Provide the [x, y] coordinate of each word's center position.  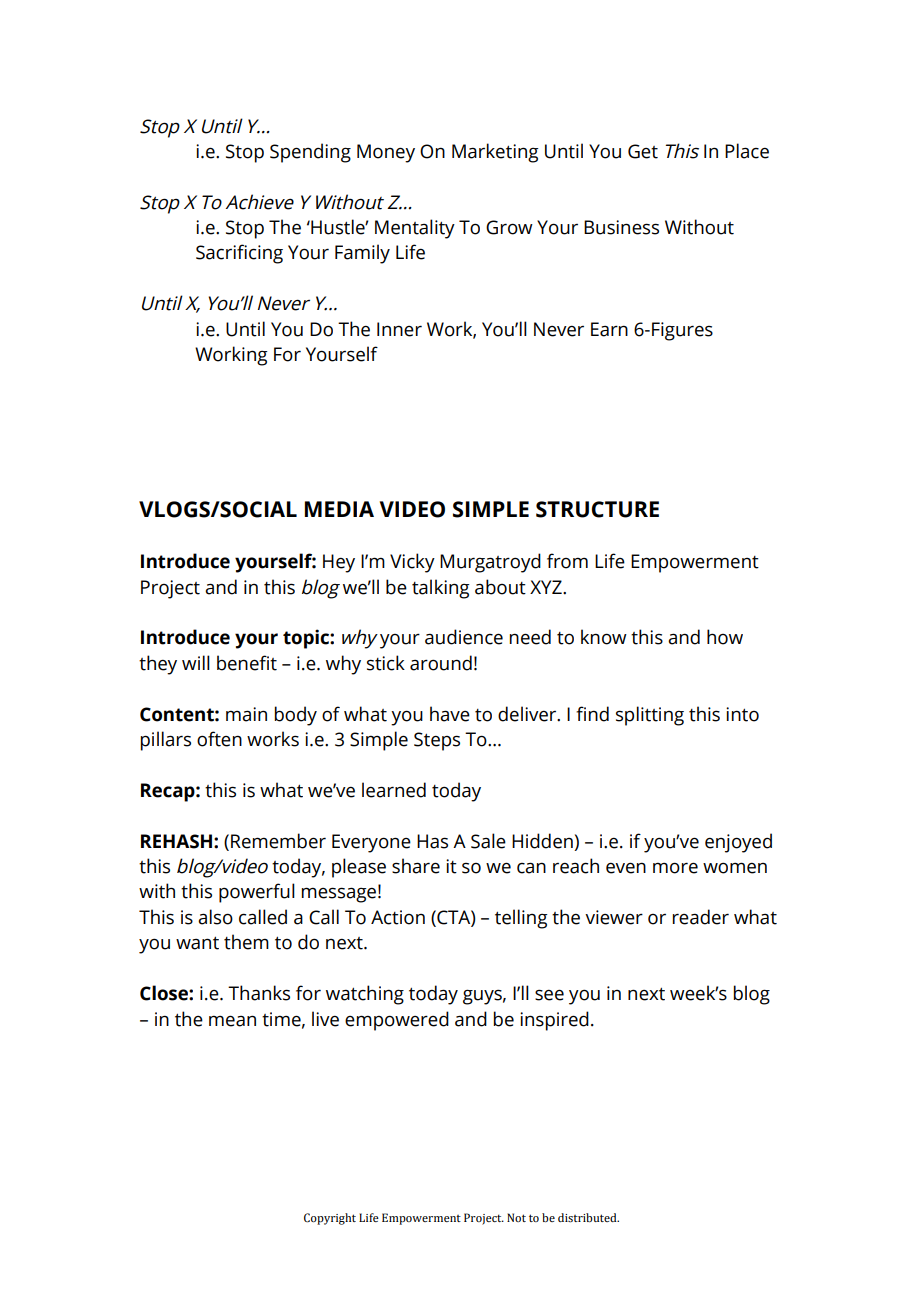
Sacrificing [239, 254]
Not [516, 1217]
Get [643, 151]
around [441, 663]
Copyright [330, 1219]
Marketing [495, 153]
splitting [650, 716]
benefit [247, 663]
